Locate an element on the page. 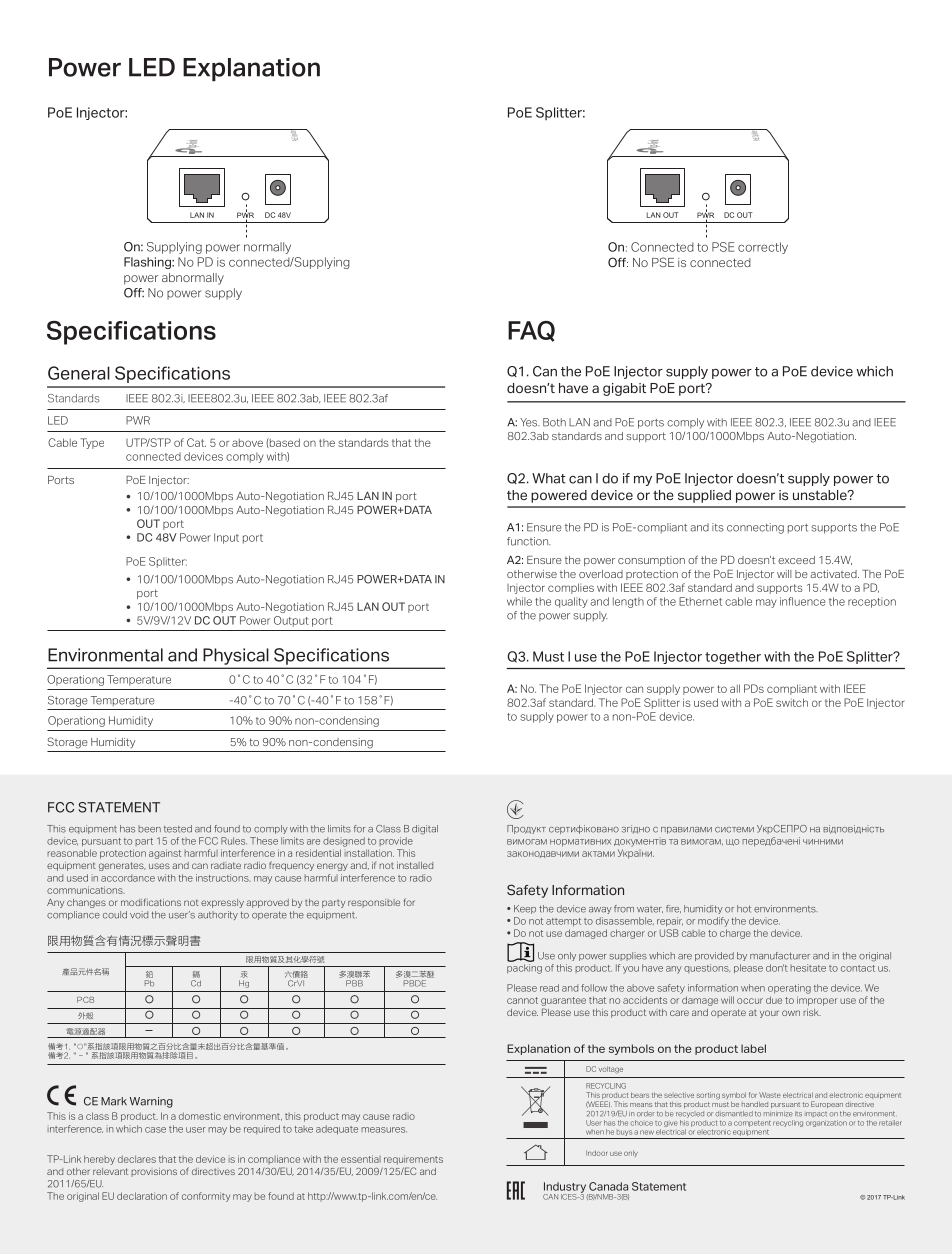 This image has width=952, height=1254. General is located at coordinates (79, 373).
